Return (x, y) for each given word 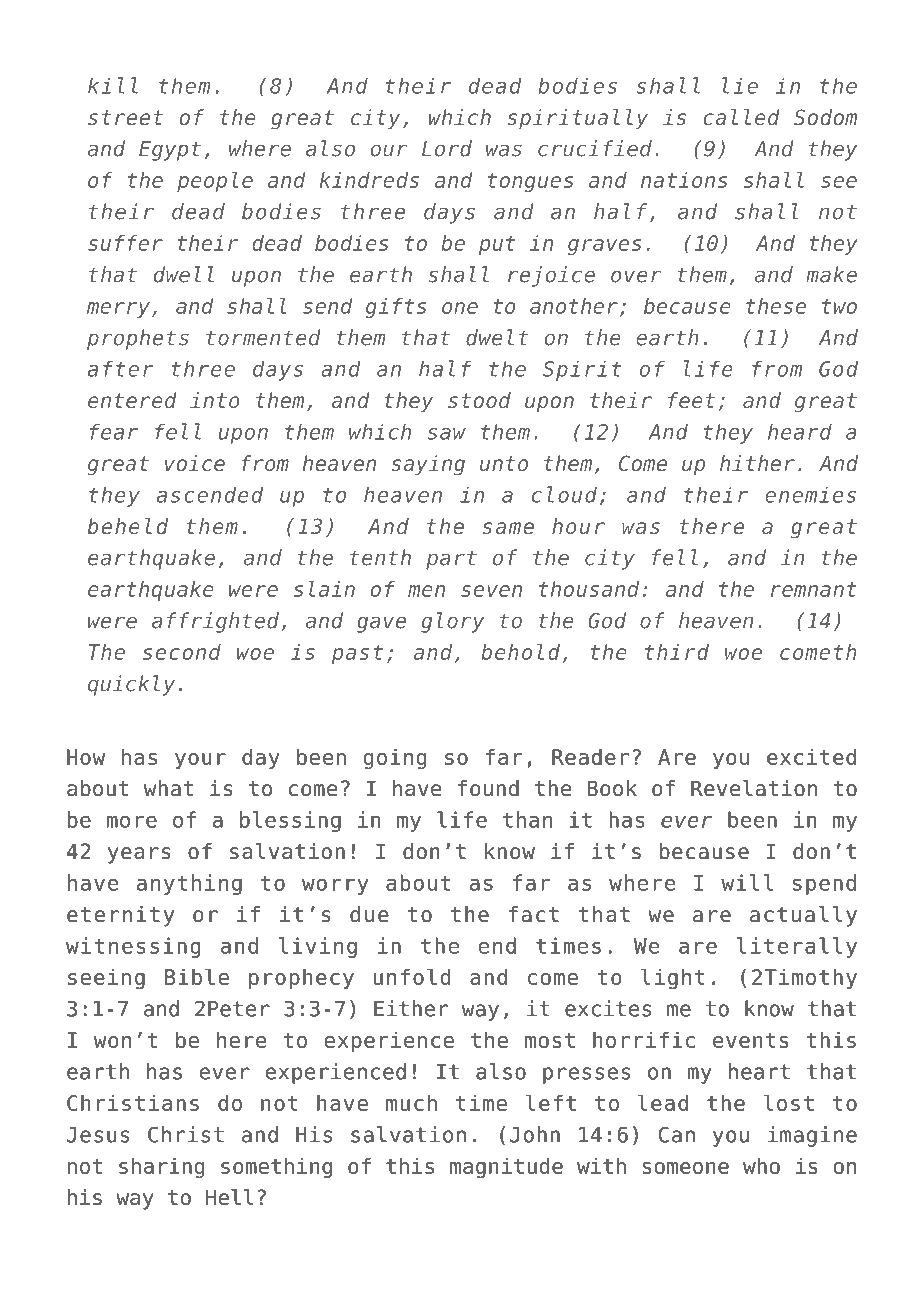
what (168, 788)
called (741, 117)
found (488, 788)
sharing (161, 1168)
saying (428, 465)
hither (757, 463)
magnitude (506, 1168)
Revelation (754, 788)
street (125, 117)
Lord (447, 148)
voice (195, 463)
